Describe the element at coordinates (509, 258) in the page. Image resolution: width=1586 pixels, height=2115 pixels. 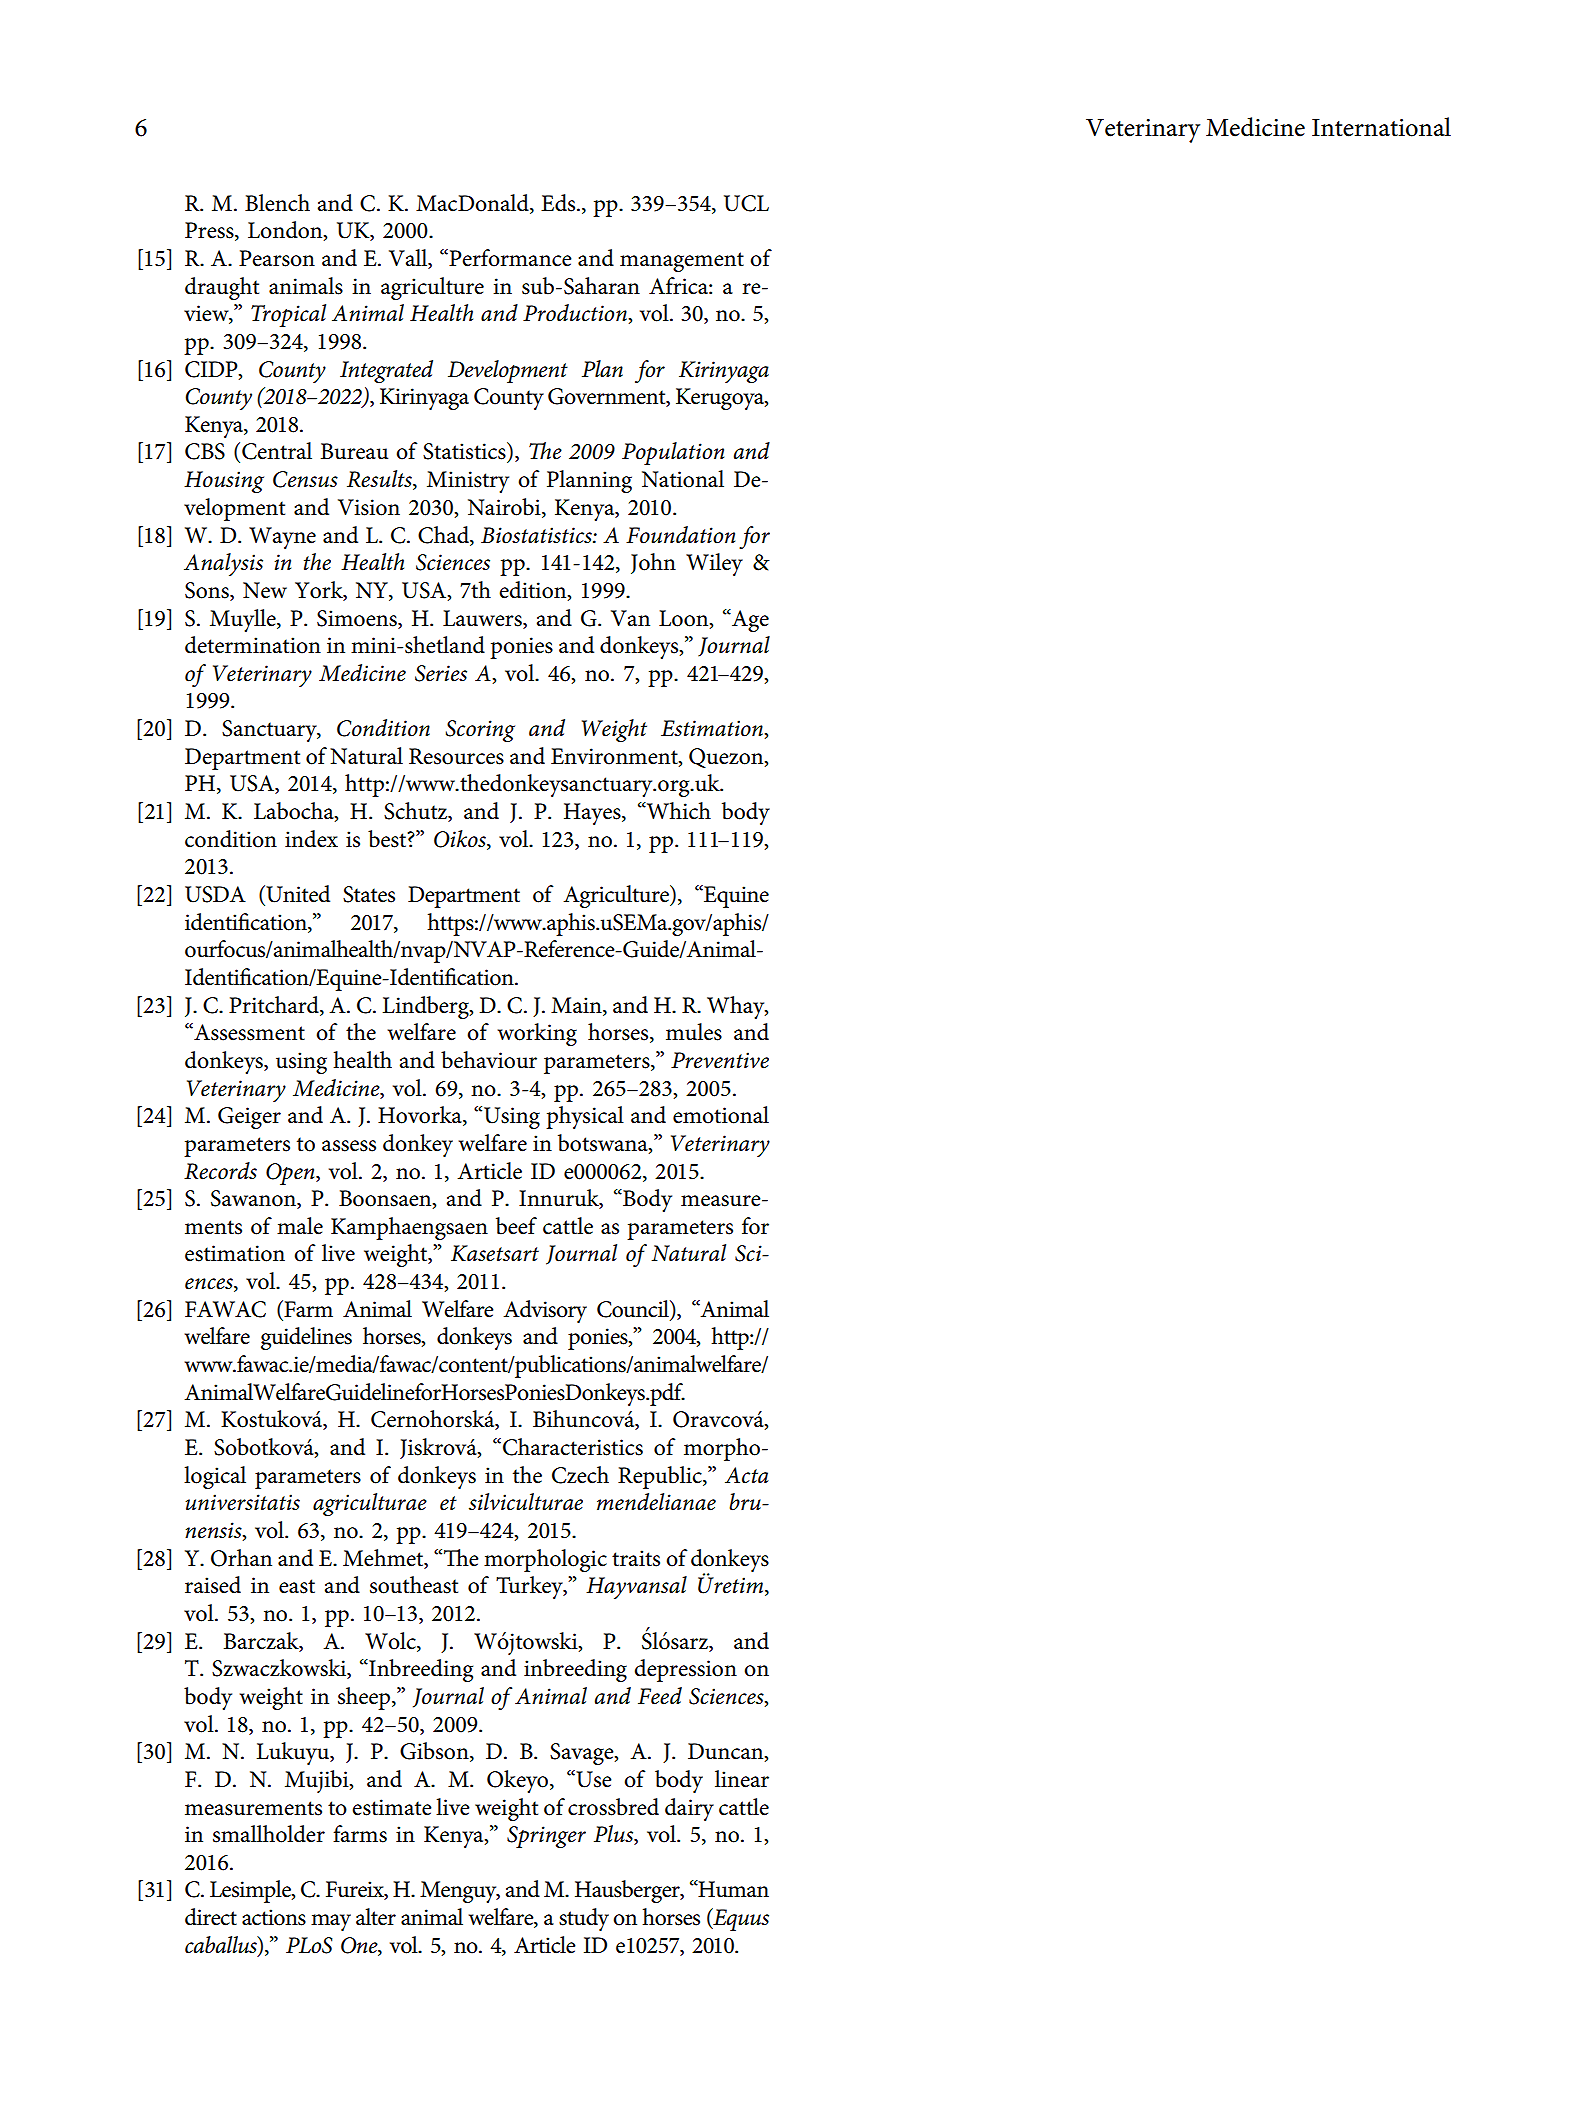
I see `Performance` at that location.
